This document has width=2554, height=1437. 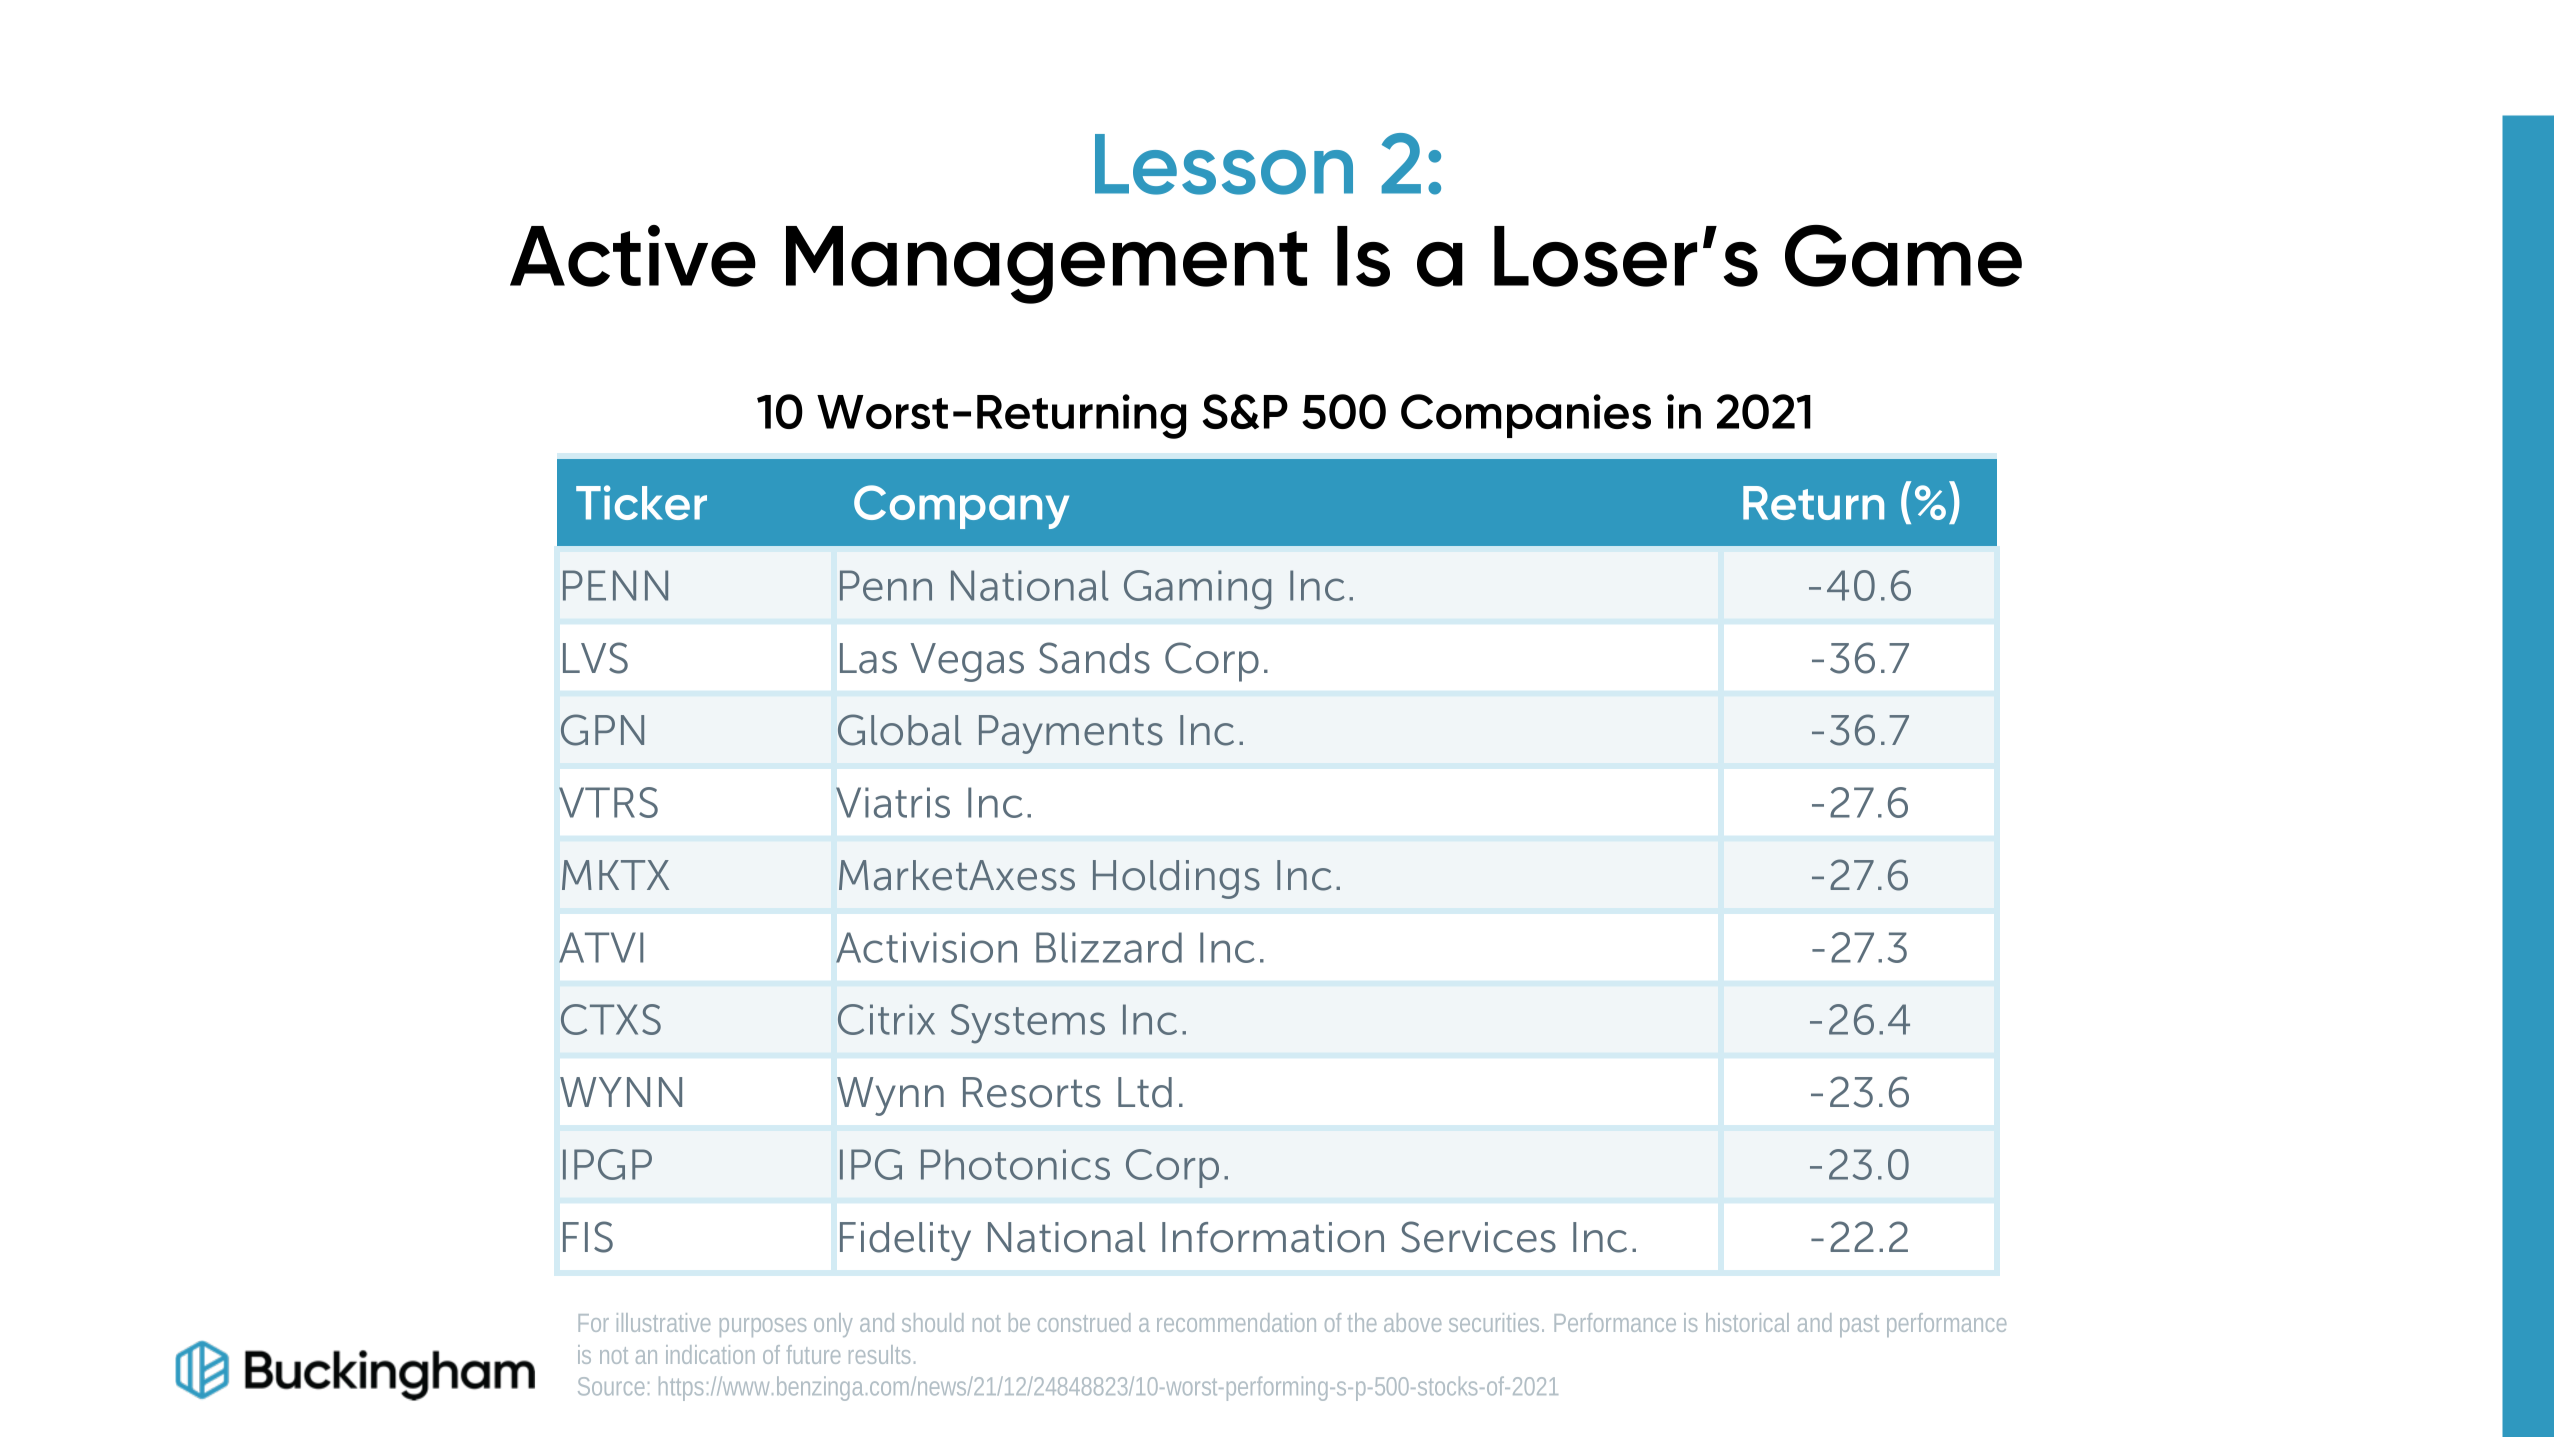 I want to click on purposes, so click(x=763, y=1327).
